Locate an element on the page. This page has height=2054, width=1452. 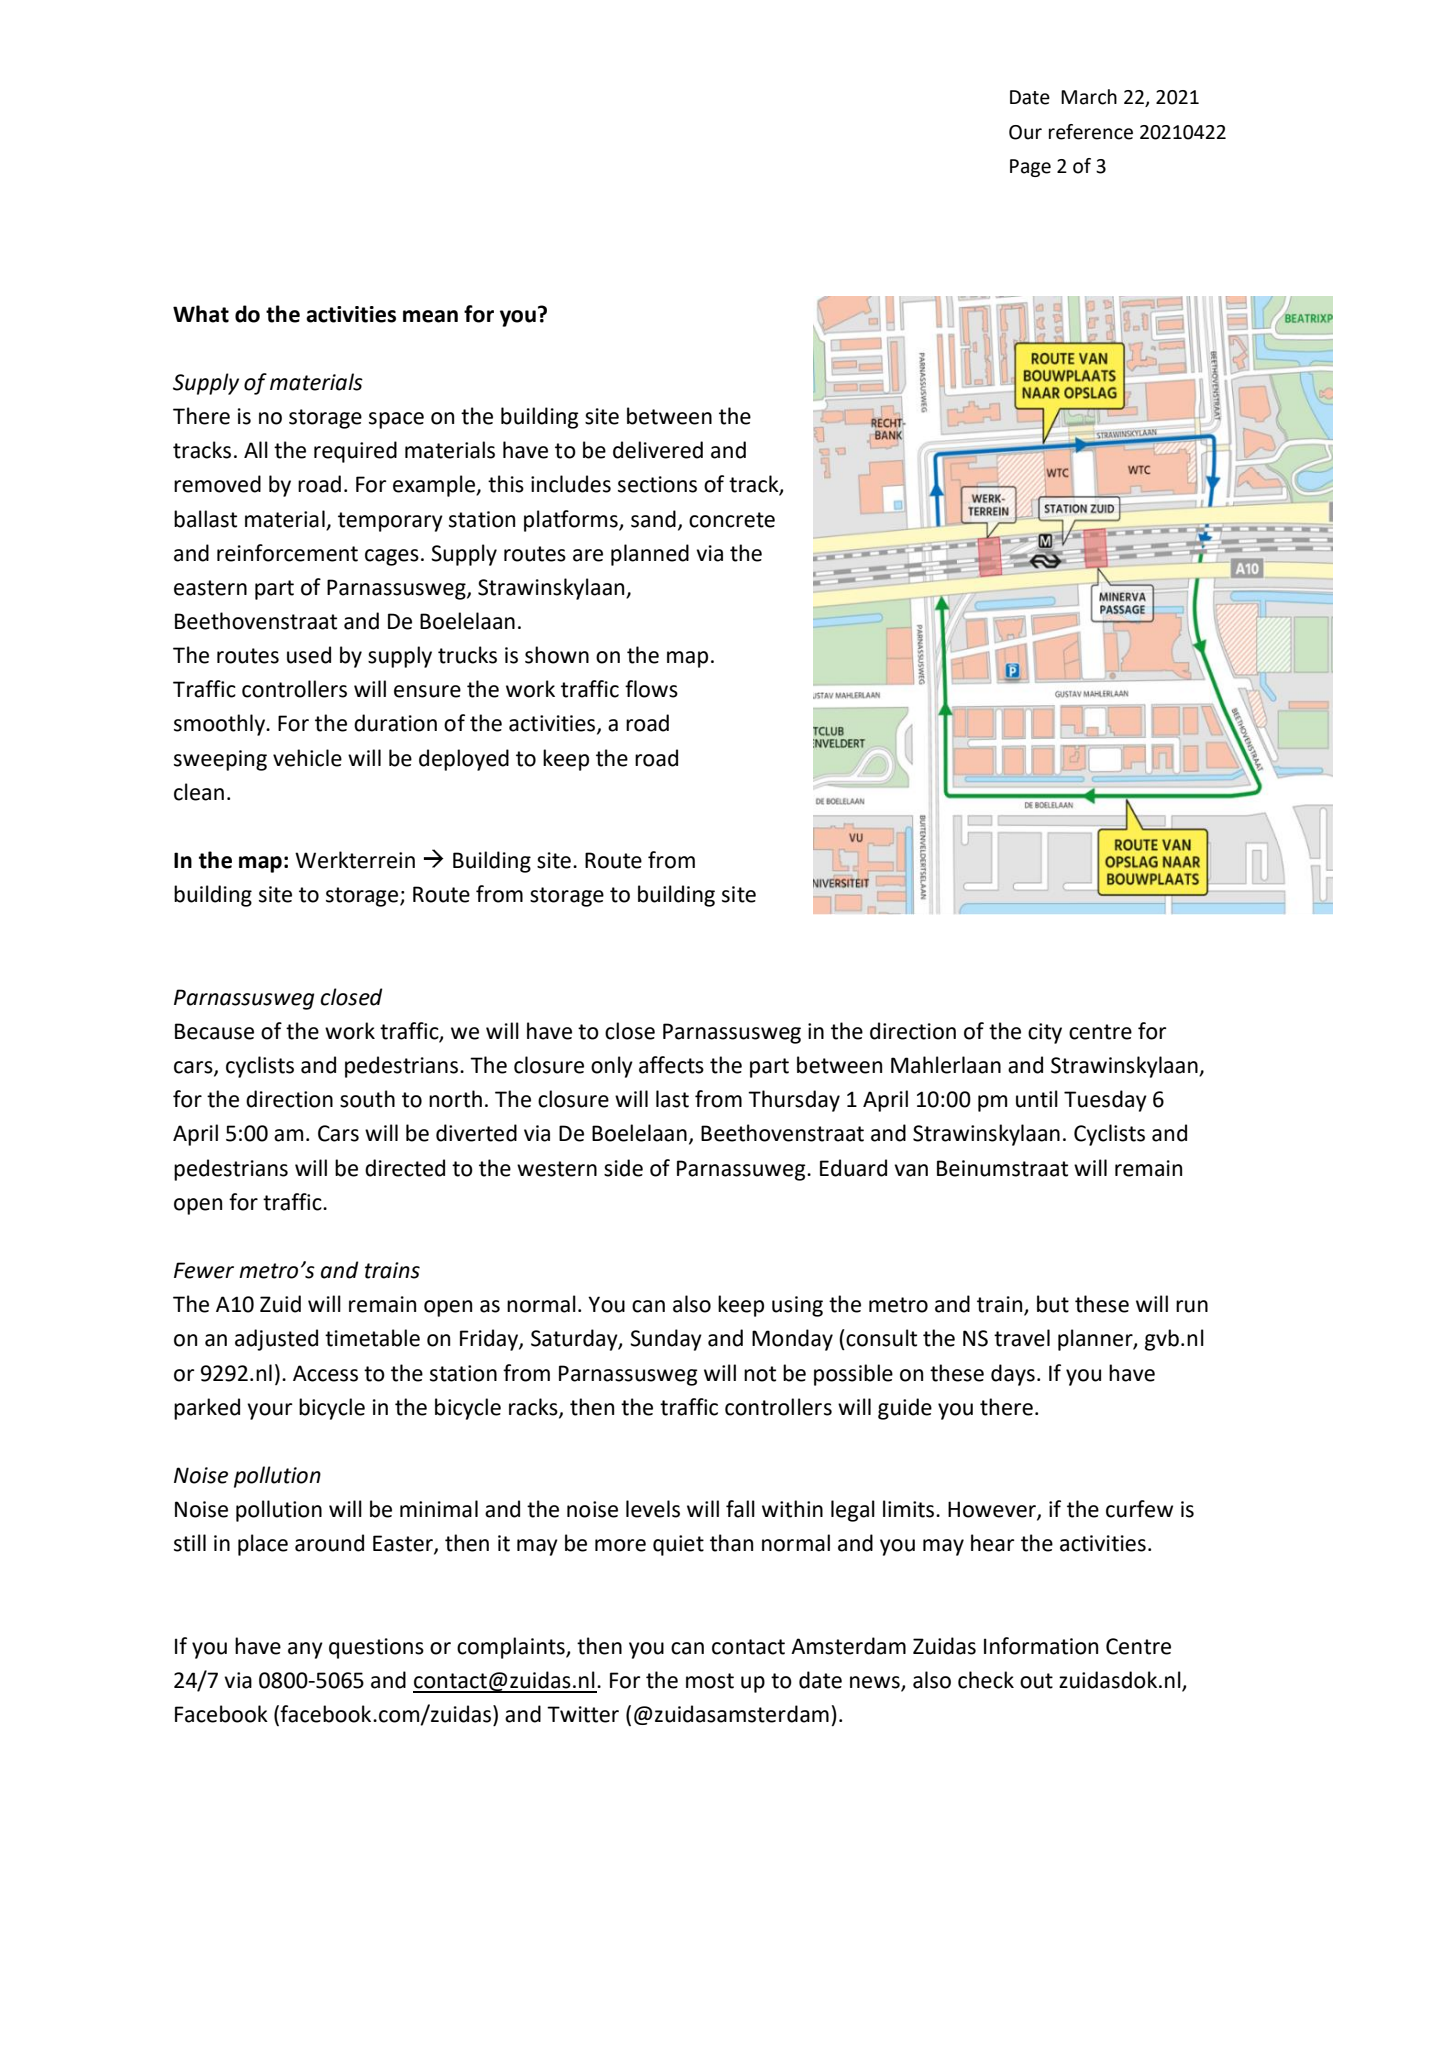
any is located at coordinates (305, 1650).
